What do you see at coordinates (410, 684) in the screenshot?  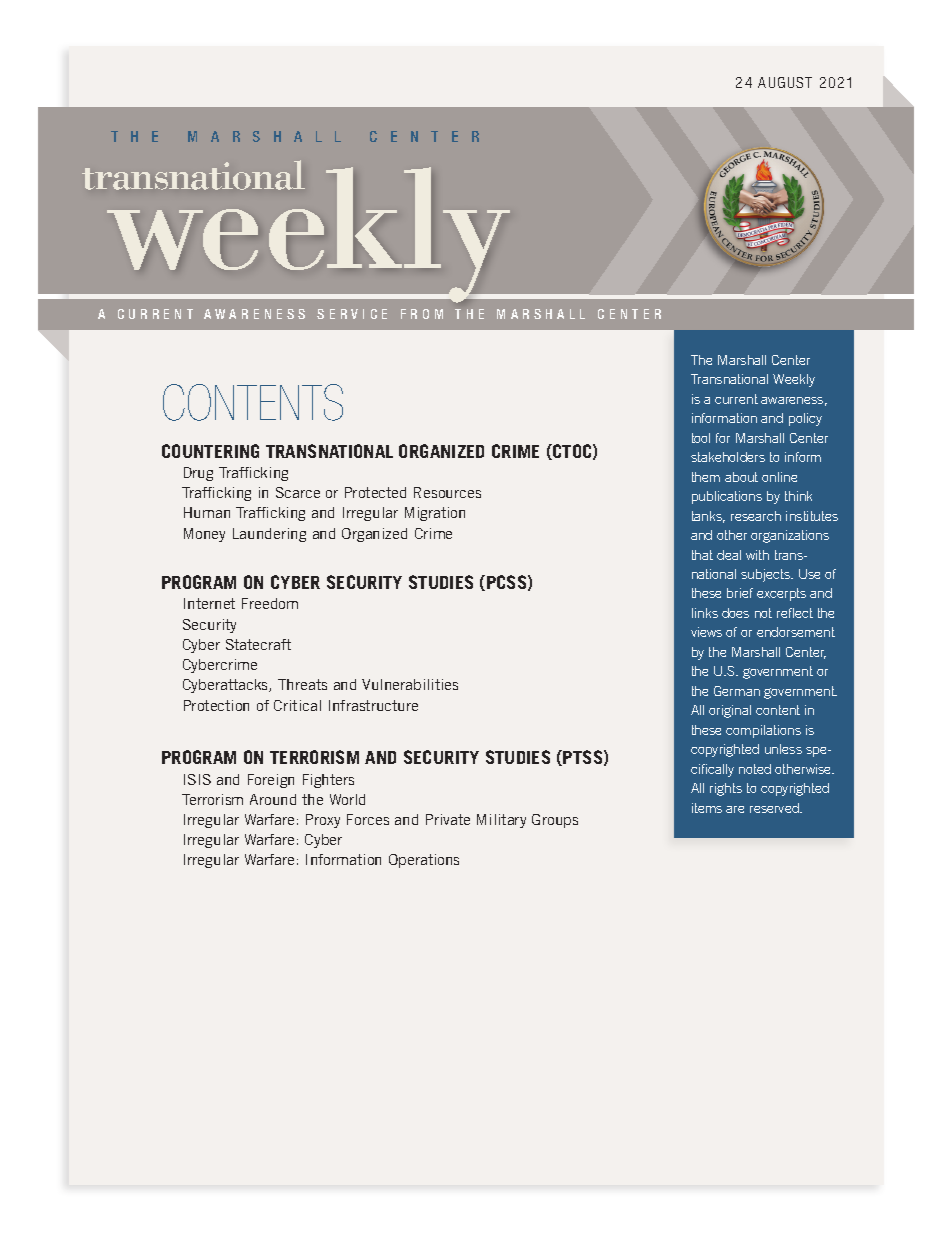 I see `Vulnerabilities` at bounding box center [410, 684].
